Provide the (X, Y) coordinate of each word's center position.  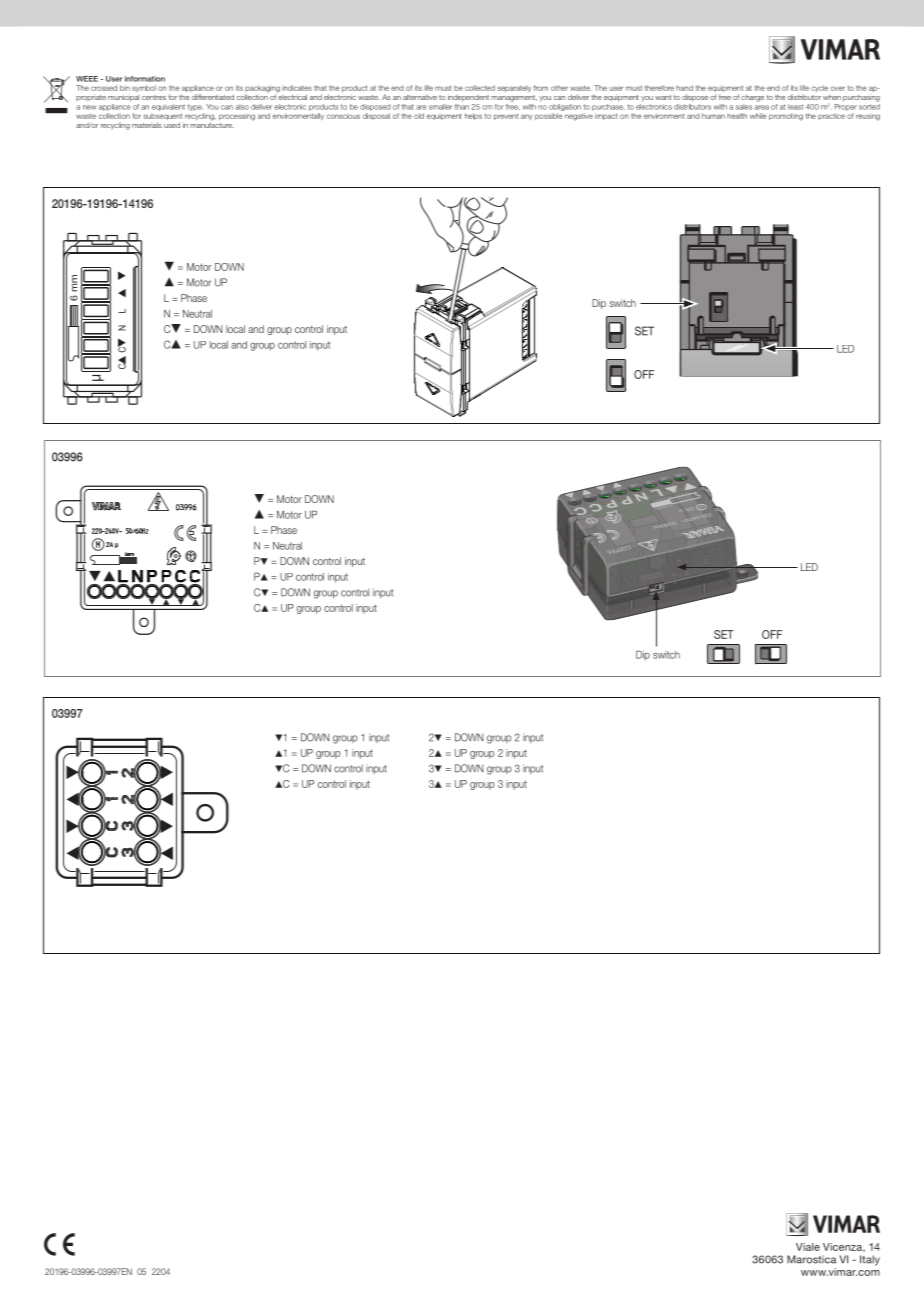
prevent (506, 116)
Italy (870, 1260)
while (758, 116)
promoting (786, 117)
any (527, 117)
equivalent (168, 107)
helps (473, 116)
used (172, 125)
